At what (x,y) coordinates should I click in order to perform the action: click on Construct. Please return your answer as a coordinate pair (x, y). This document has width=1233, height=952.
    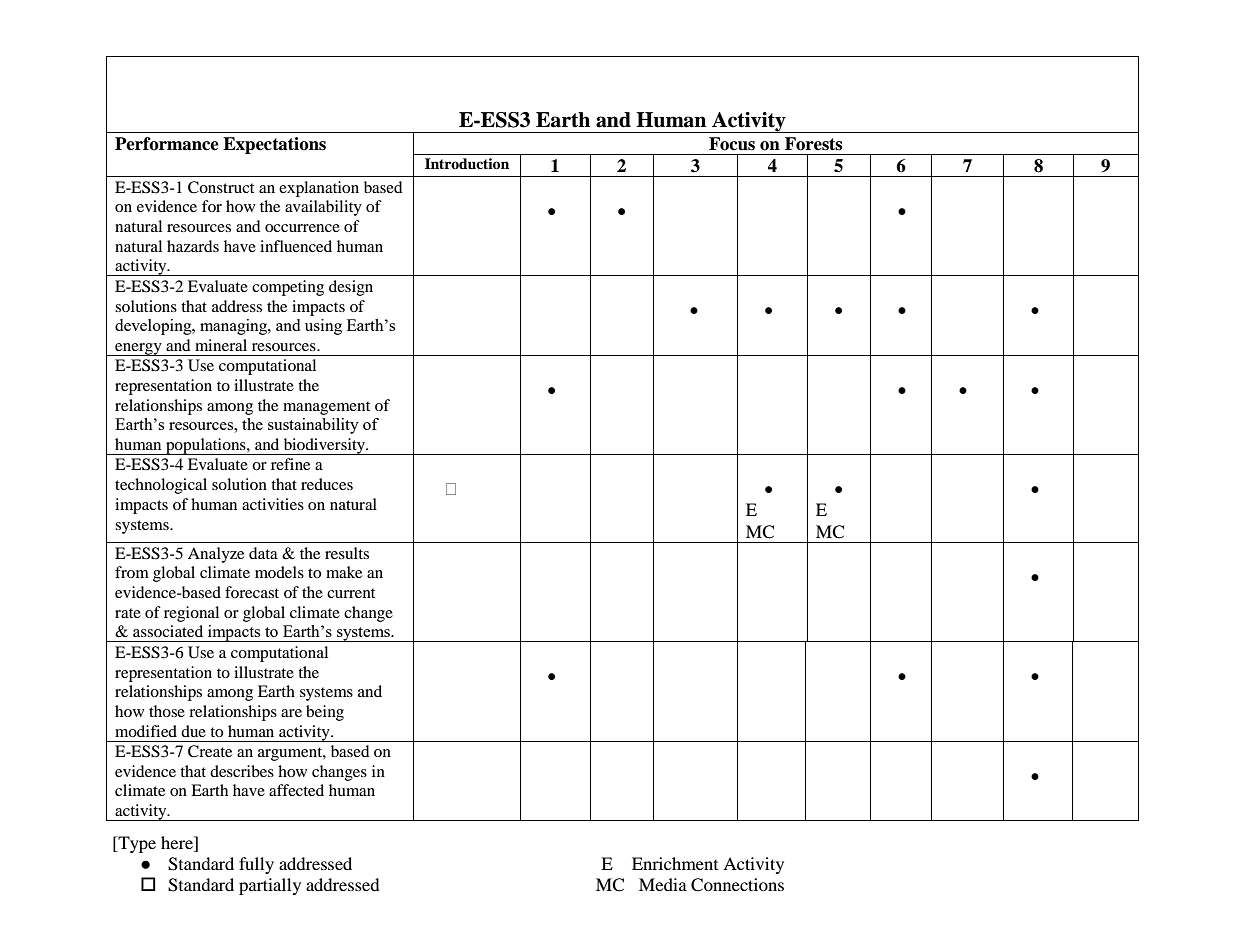
    Looking at the image, I should click on (221, 187).
